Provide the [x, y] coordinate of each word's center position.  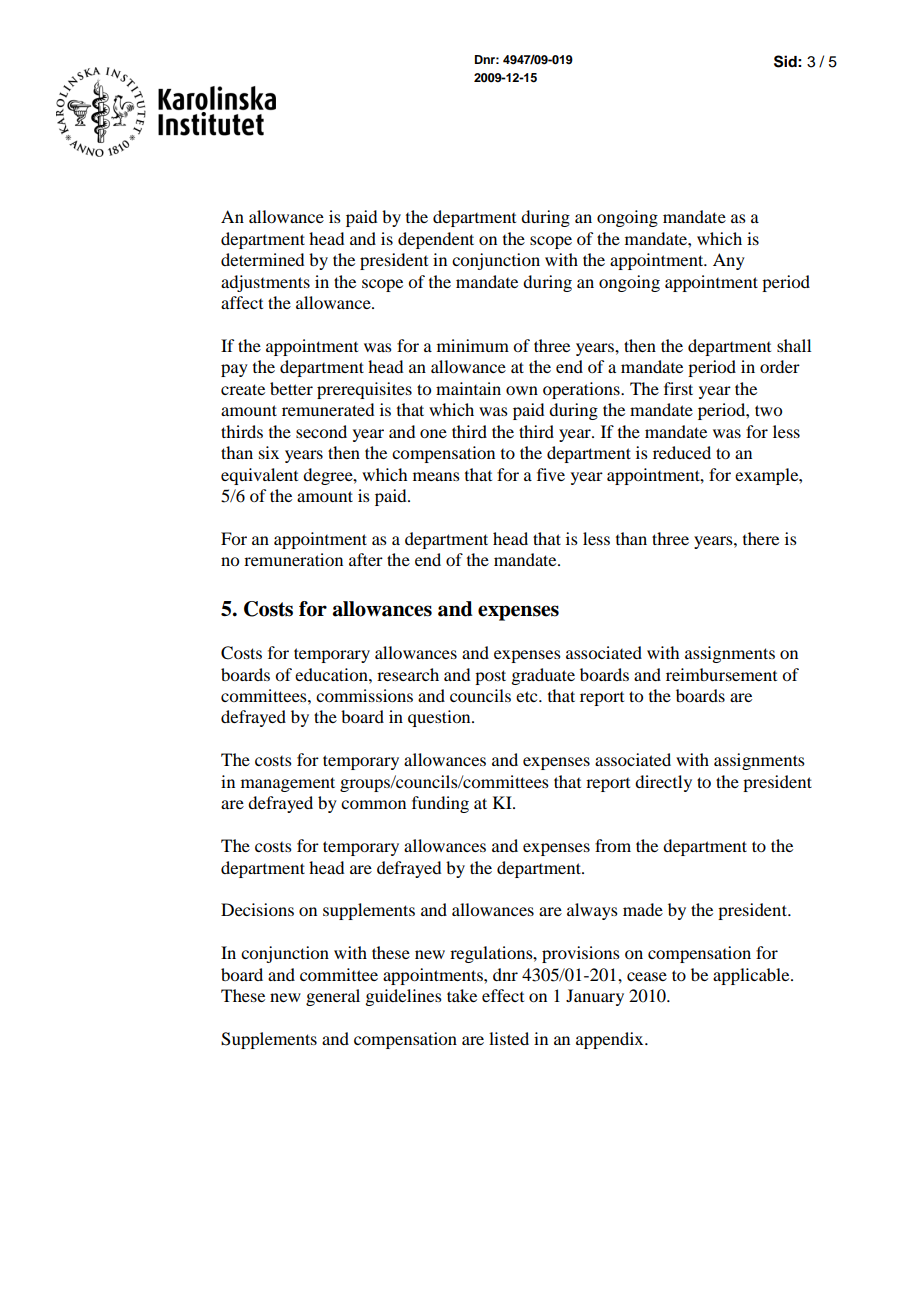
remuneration [293, 559]
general [333, 997]
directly [663, 783]
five [551, 474]
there [761, 538]
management [288, 784]
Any [729, 261]
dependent [436, 240]
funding [440, 804]
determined [262, 259]
